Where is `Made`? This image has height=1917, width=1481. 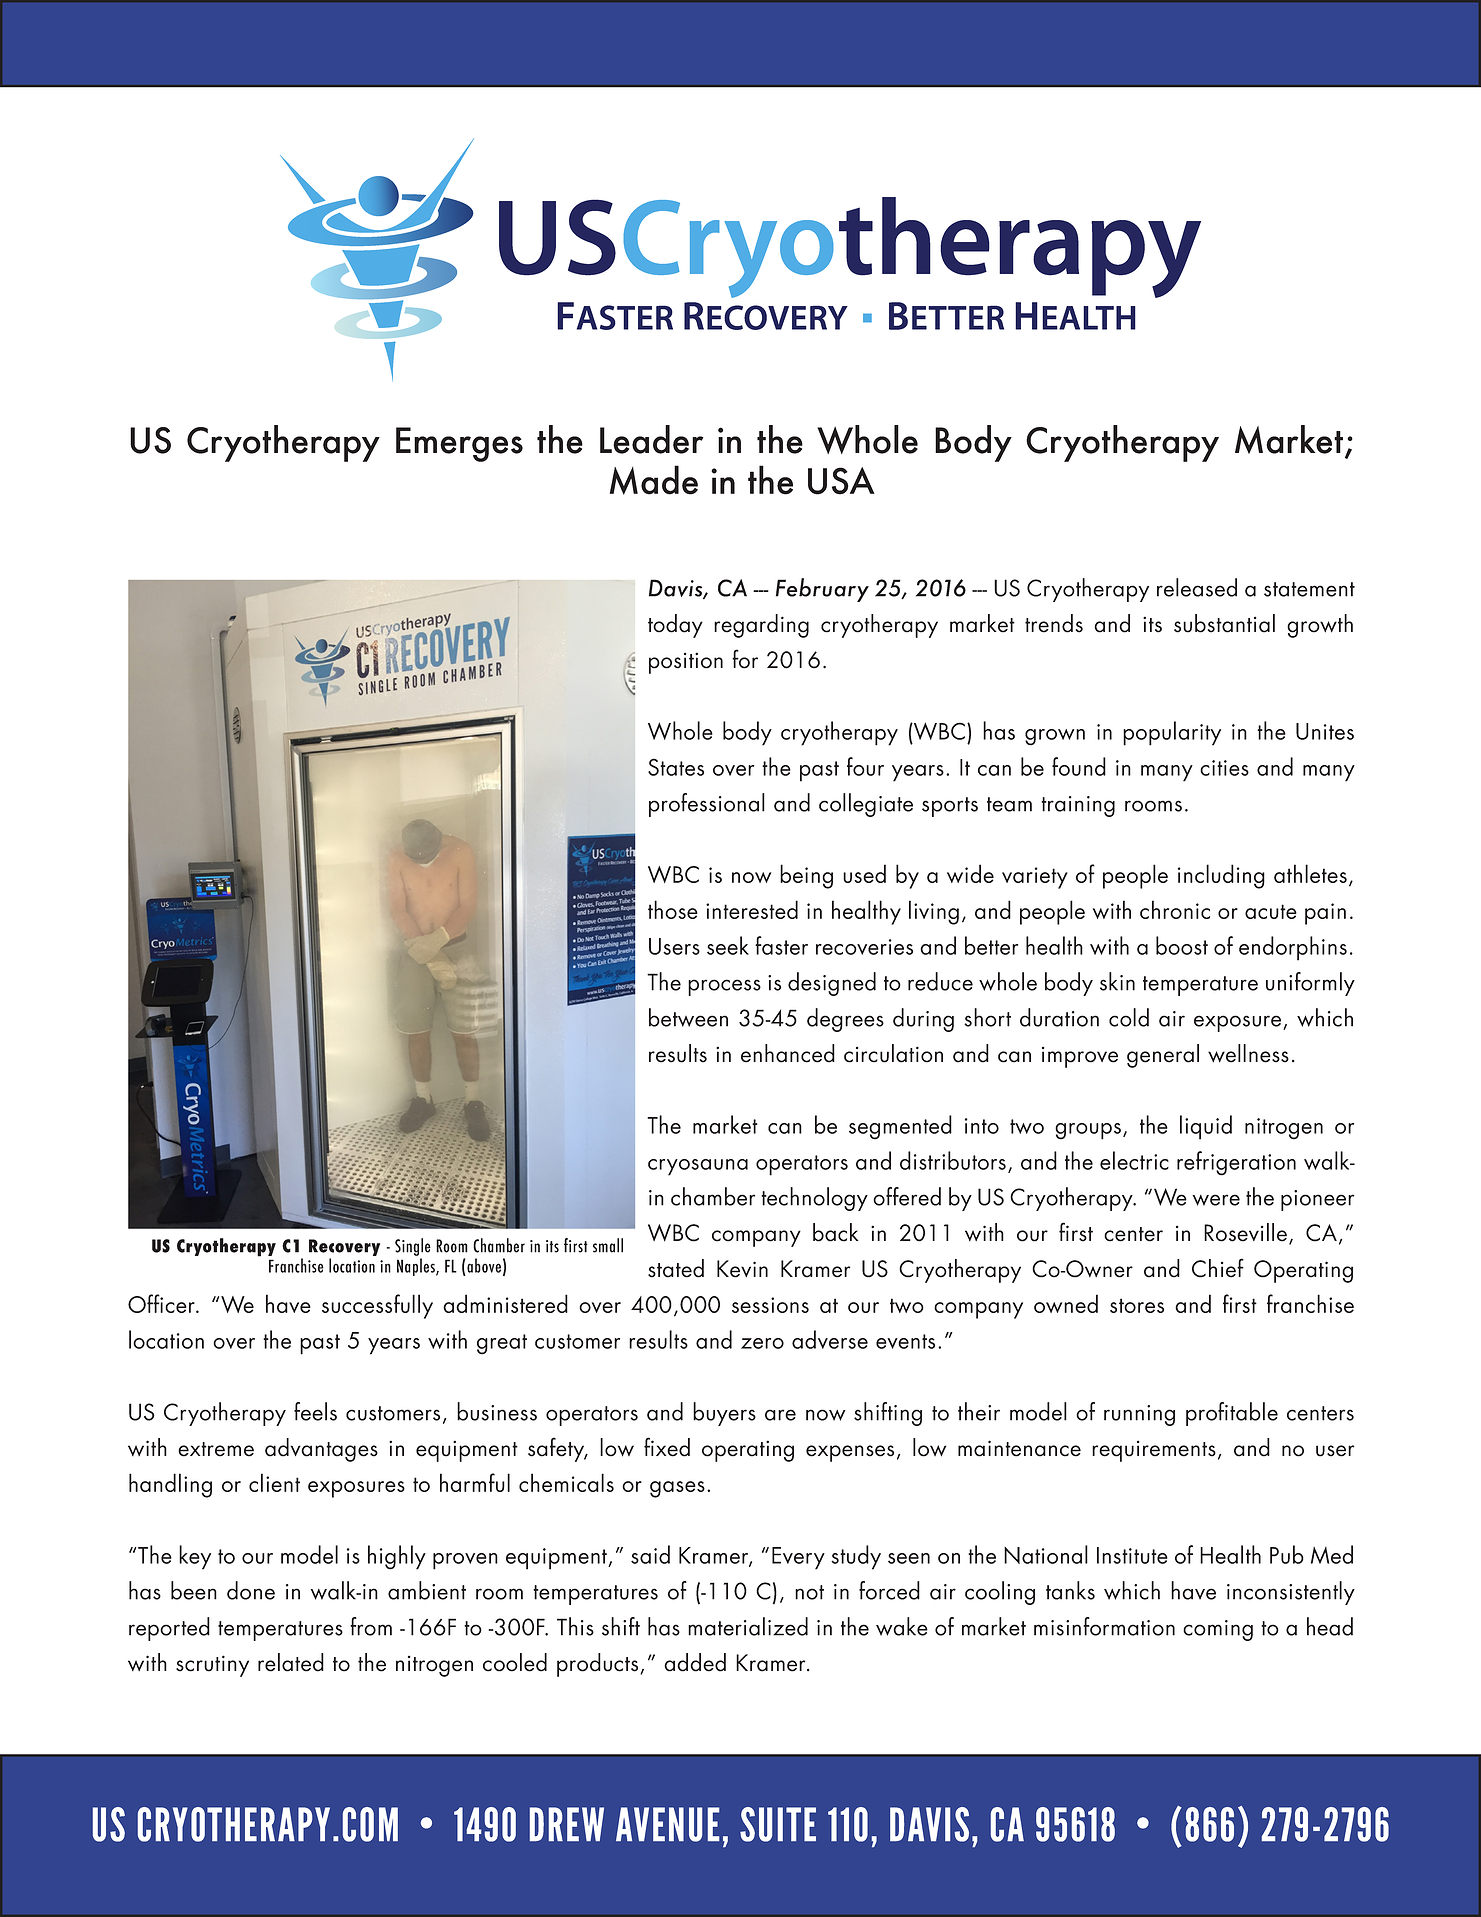
Made is located at coordinates (654, 480).
